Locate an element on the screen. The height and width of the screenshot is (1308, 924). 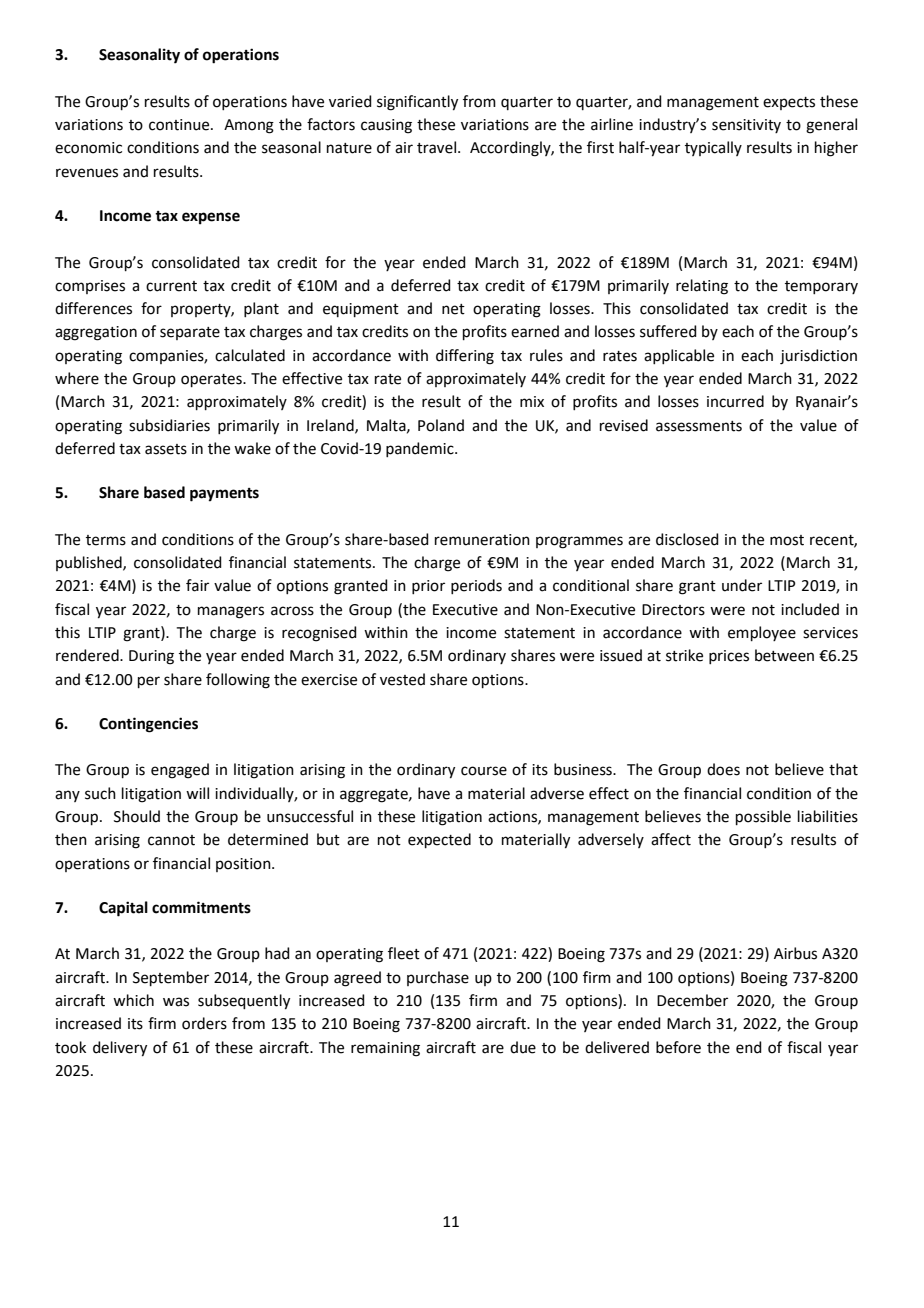
sensitivity is located at coordinates (746, 126).
